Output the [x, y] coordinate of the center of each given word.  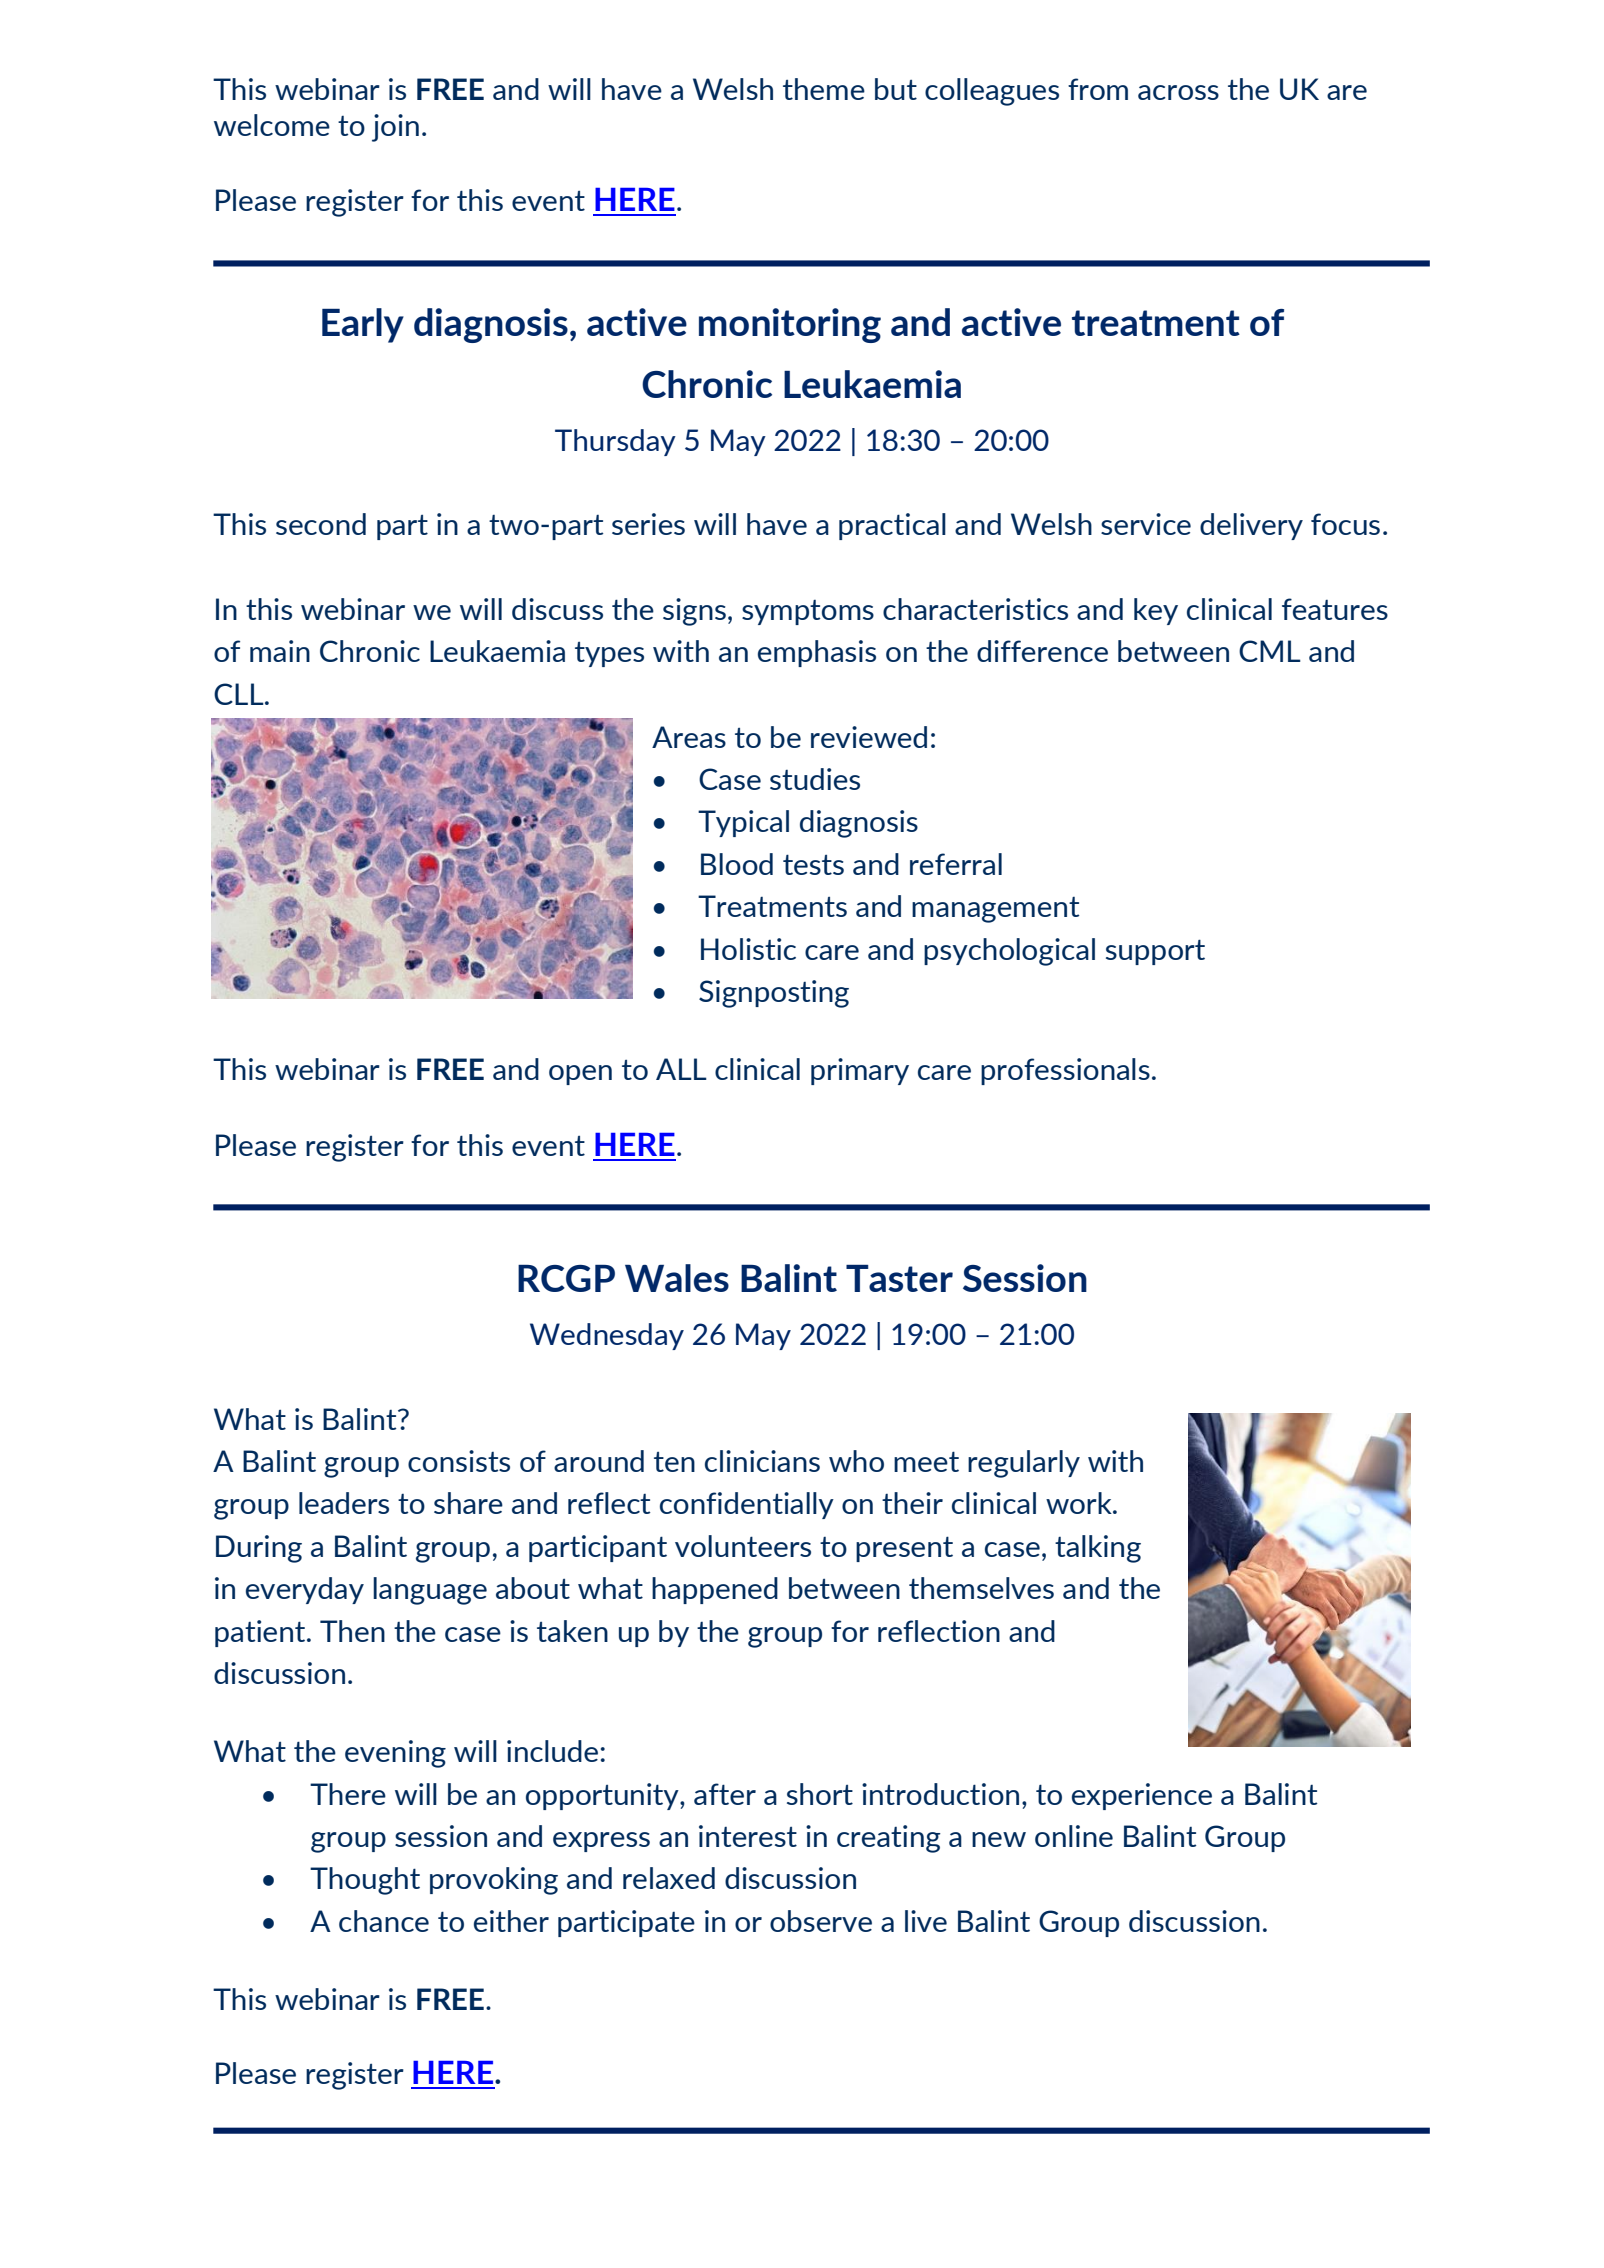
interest [748, 1836]
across [1178, 92]
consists [459, 1461]
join [395, 128]
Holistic [748, 949]
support [1155, 952]
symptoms [808, 612]
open [580, 1075]
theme [824, 89]
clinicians [762, 1461]
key [1156, 611]
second [321, 524]
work [1080, 1503]
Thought [365, 1881]
